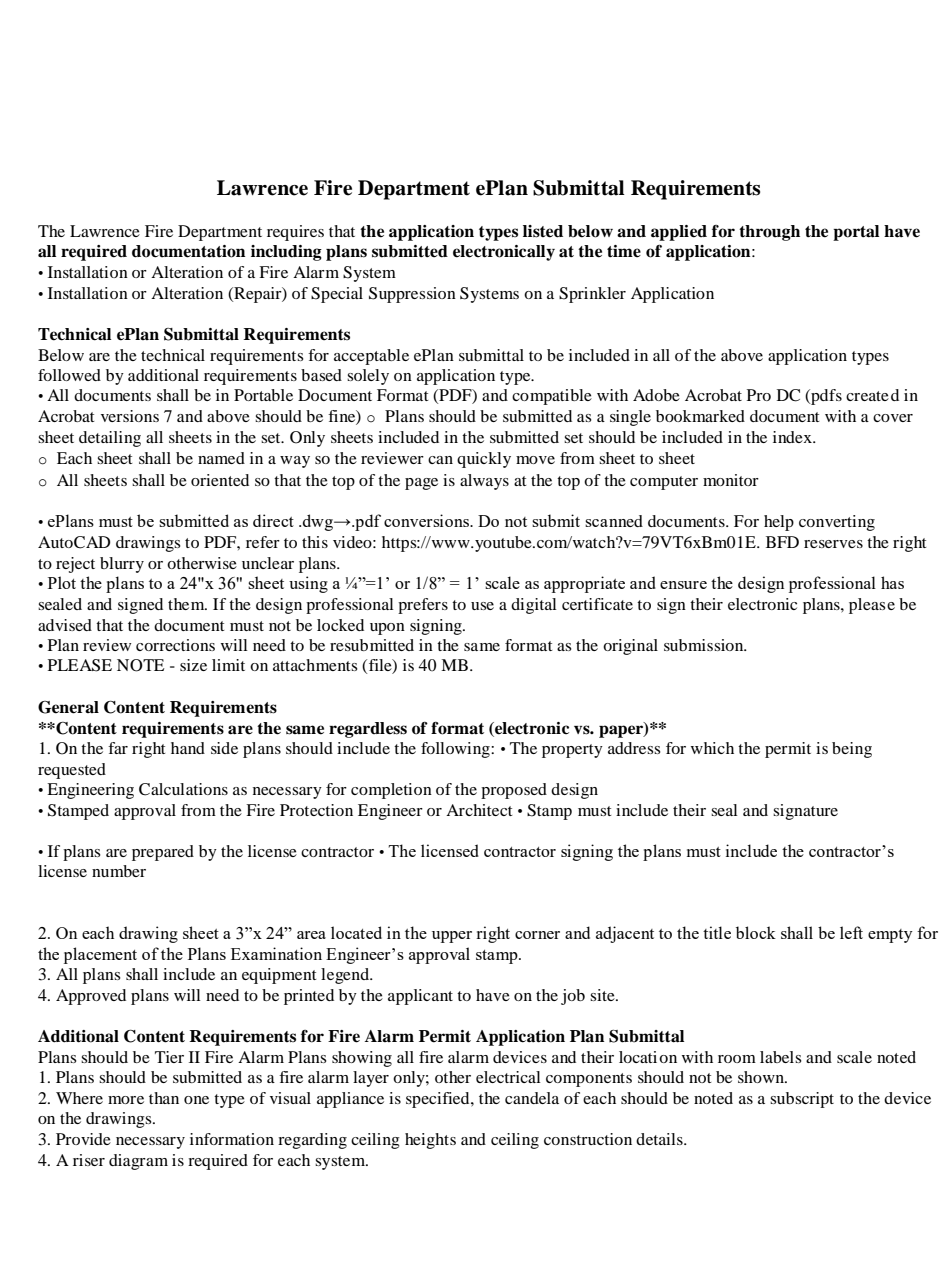  What do you see at coordinates (193, 665) in the screenshot?
I see `size` at bounding box center [193, 665].
